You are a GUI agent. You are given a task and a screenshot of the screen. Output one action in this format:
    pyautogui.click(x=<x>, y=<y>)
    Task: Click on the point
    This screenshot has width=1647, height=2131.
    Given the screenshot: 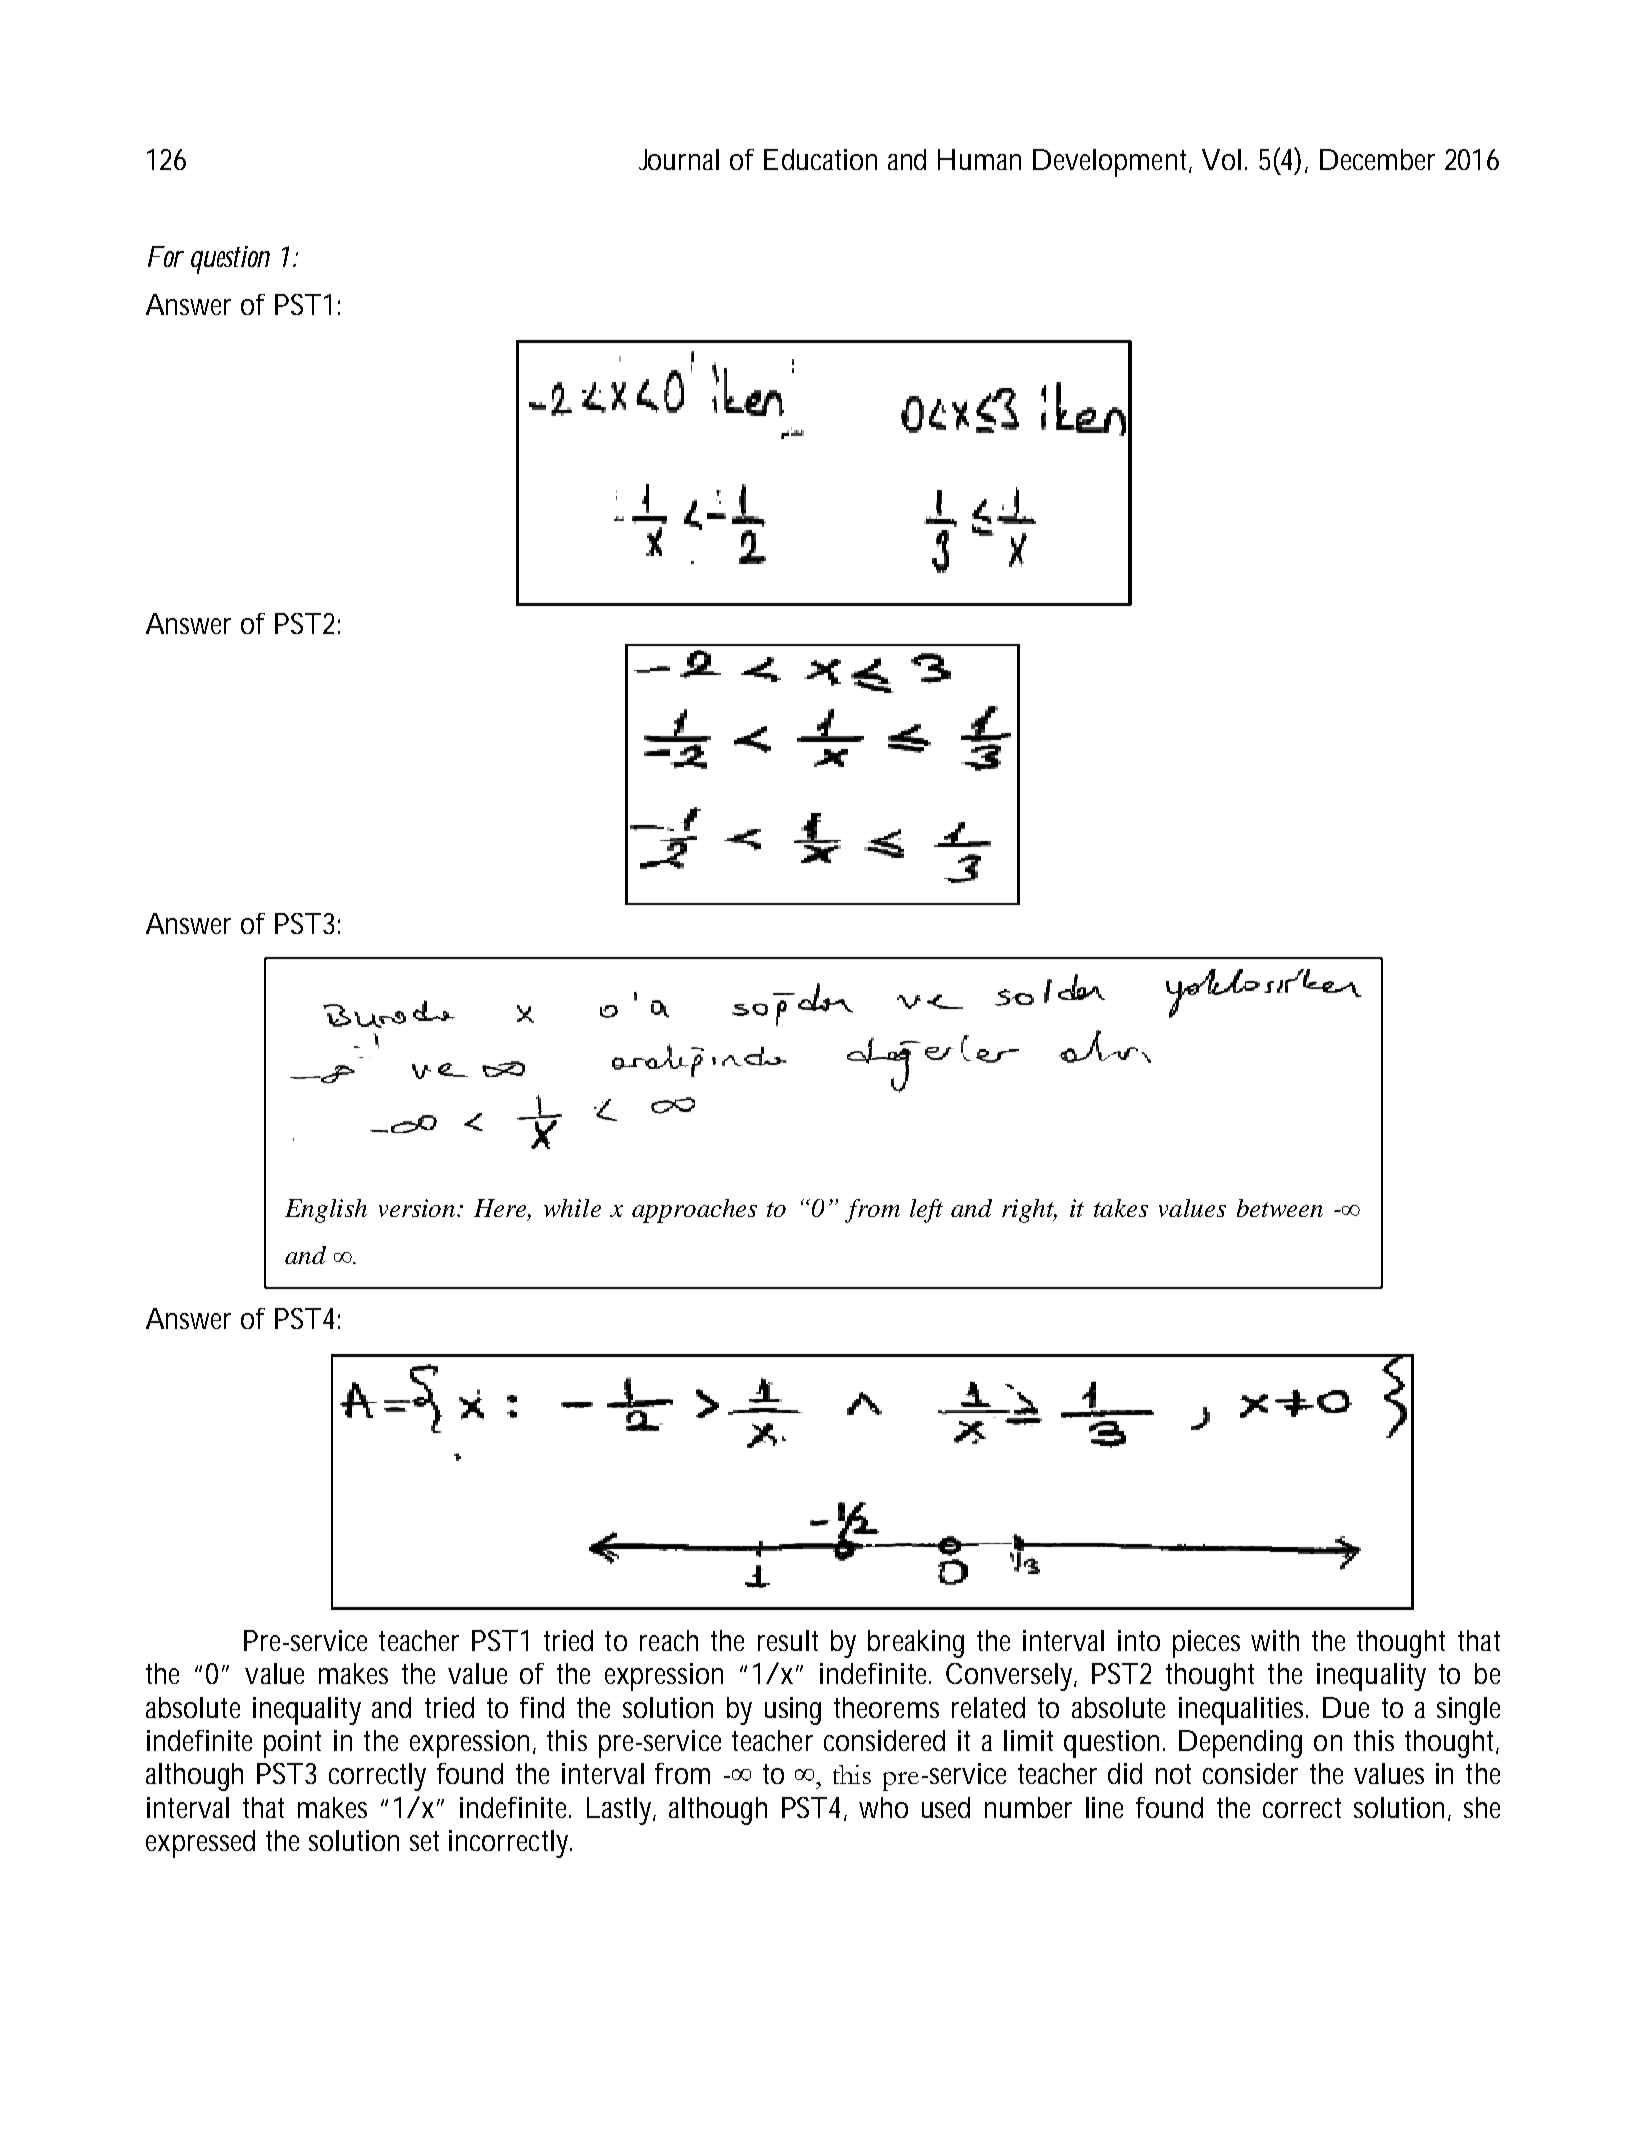 What is the action you would take?
    pyautogui.click(x=292, y=1744)
